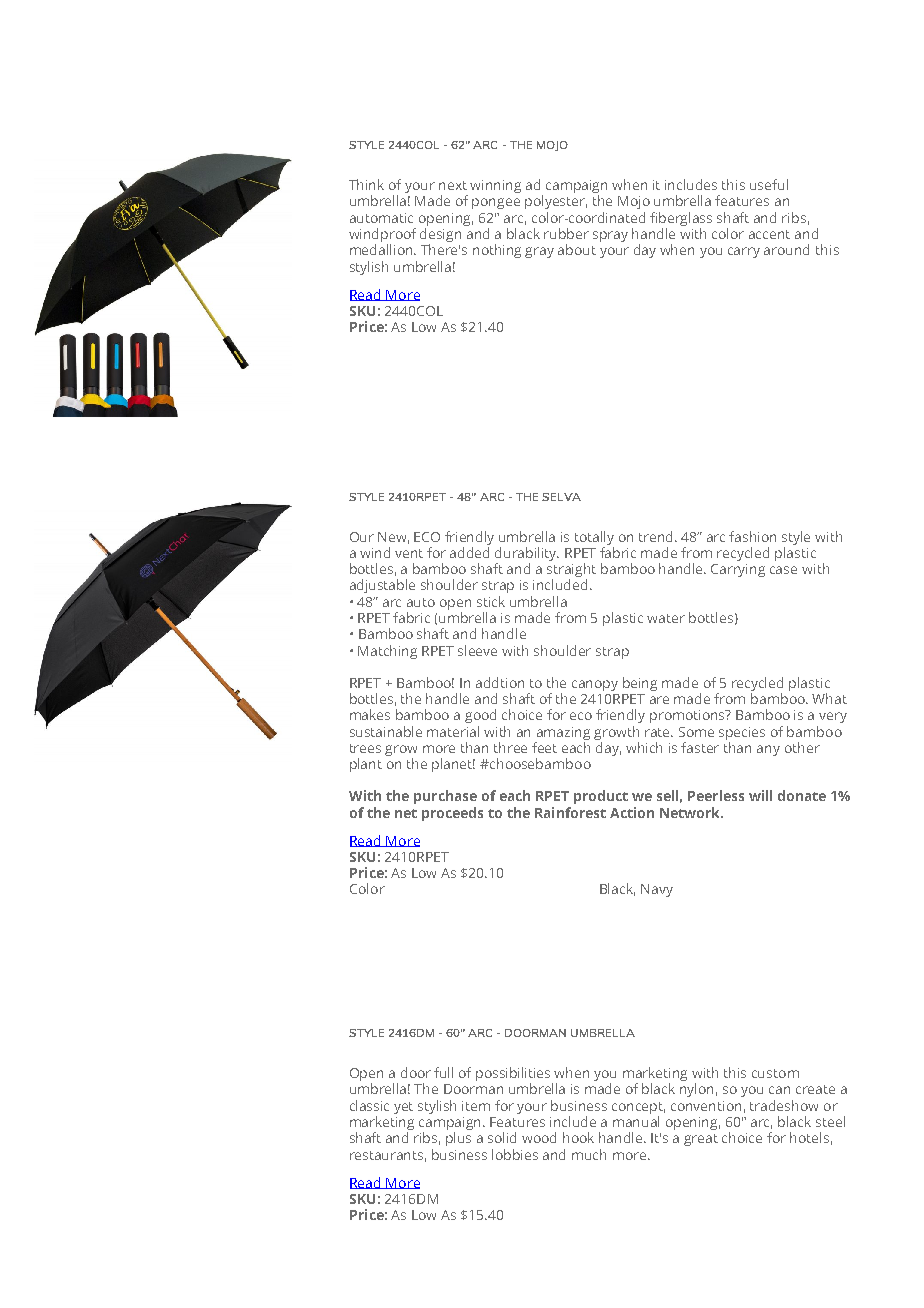  I want to click on New, so click(393, 538).
